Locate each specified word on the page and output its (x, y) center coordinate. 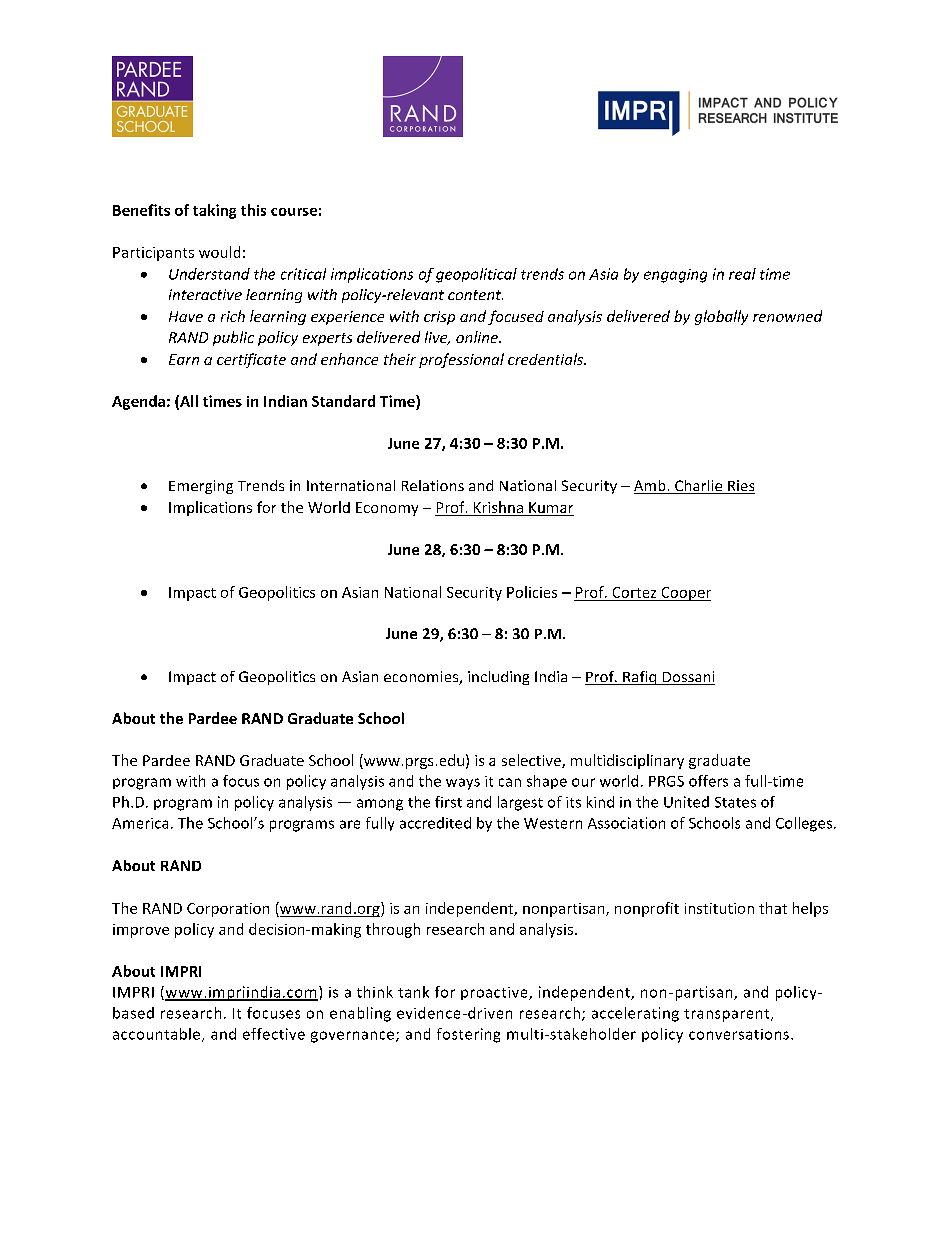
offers (708, 781)
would (219, 252)
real (742, 274)
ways (463, 784)
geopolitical (476, 275)
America (140, 823)
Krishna (498, 508)
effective (274, 1034)
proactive (495, 993)
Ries (740, 487)
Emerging (201, 487)
